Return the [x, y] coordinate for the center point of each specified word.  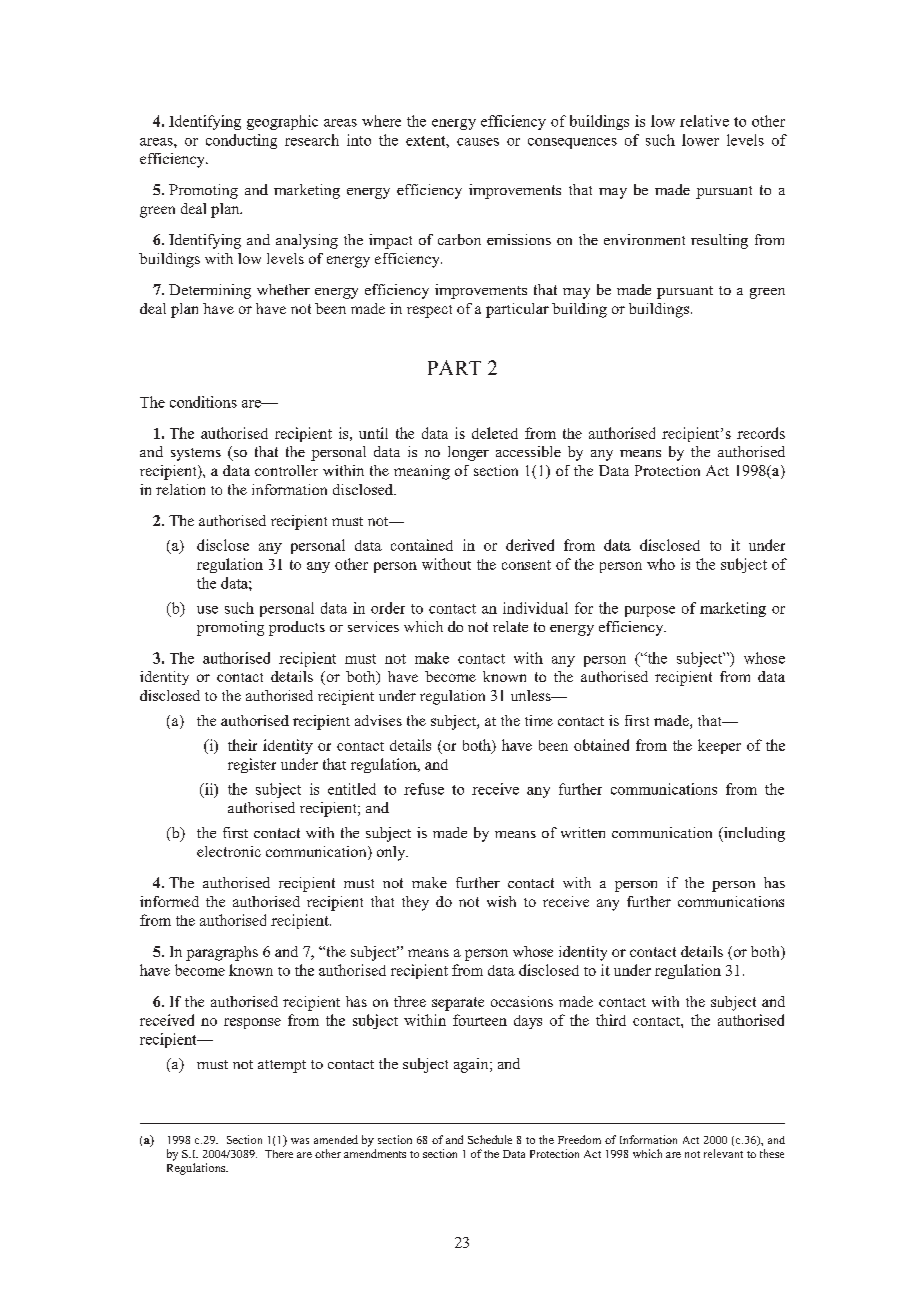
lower [700, 140]
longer [468, 453]
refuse [424, 789]
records [761, 433]
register [252, 765]
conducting [241, 141]
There [279, 1154]
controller [286, 470]
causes [478, 142]
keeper [719, 746]
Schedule [490, 1139]
